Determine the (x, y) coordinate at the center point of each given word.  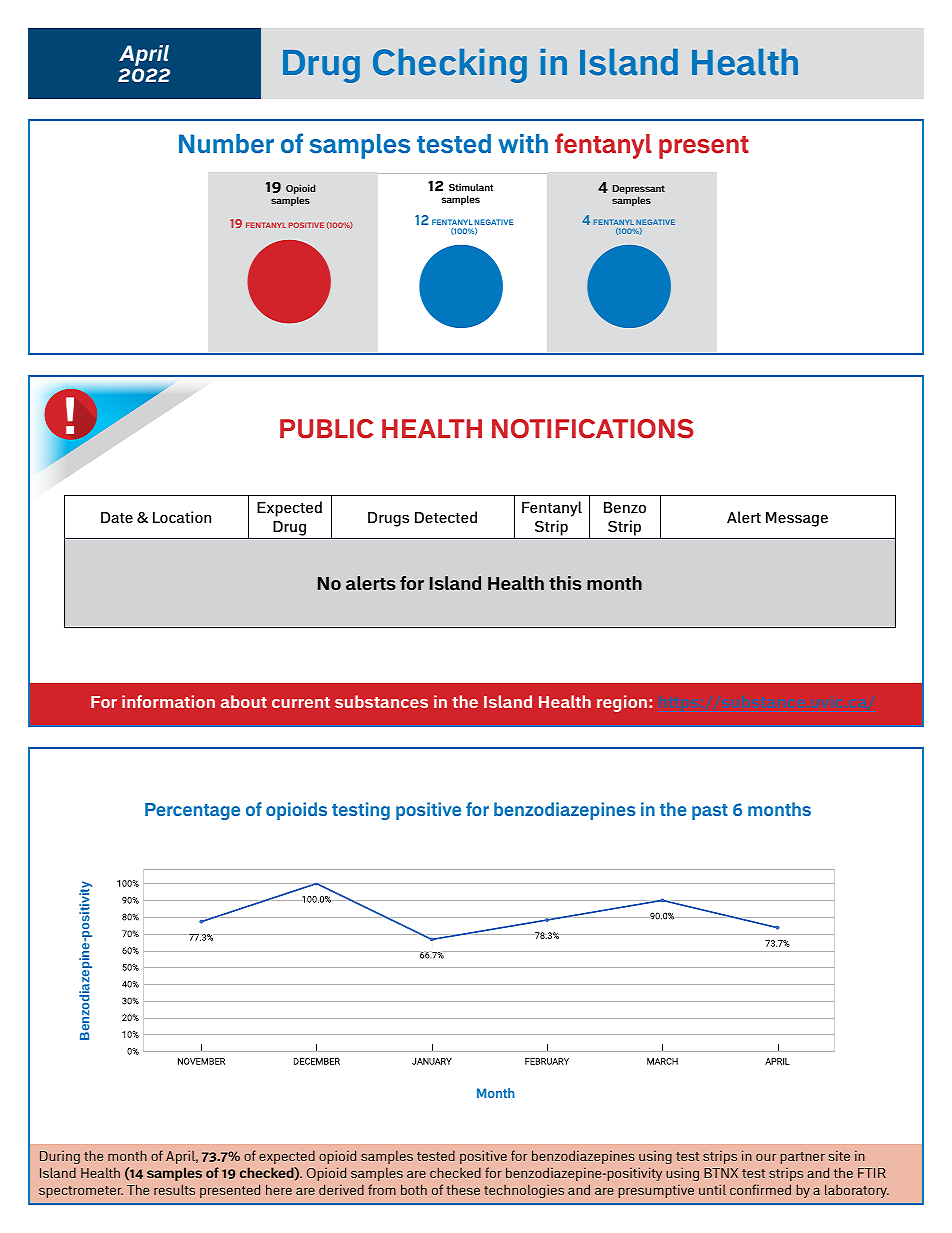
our (766, 1157)
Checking (450, 66)
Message (797, 519)
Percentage (192, 811)
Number (226, 144)
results (174, 1189)
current (301, 702)
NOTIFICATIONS (593, 429)
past (710, 812)
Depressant (639, 191)
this (565, 583)
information (168, 701)
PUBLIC (326, 429)
